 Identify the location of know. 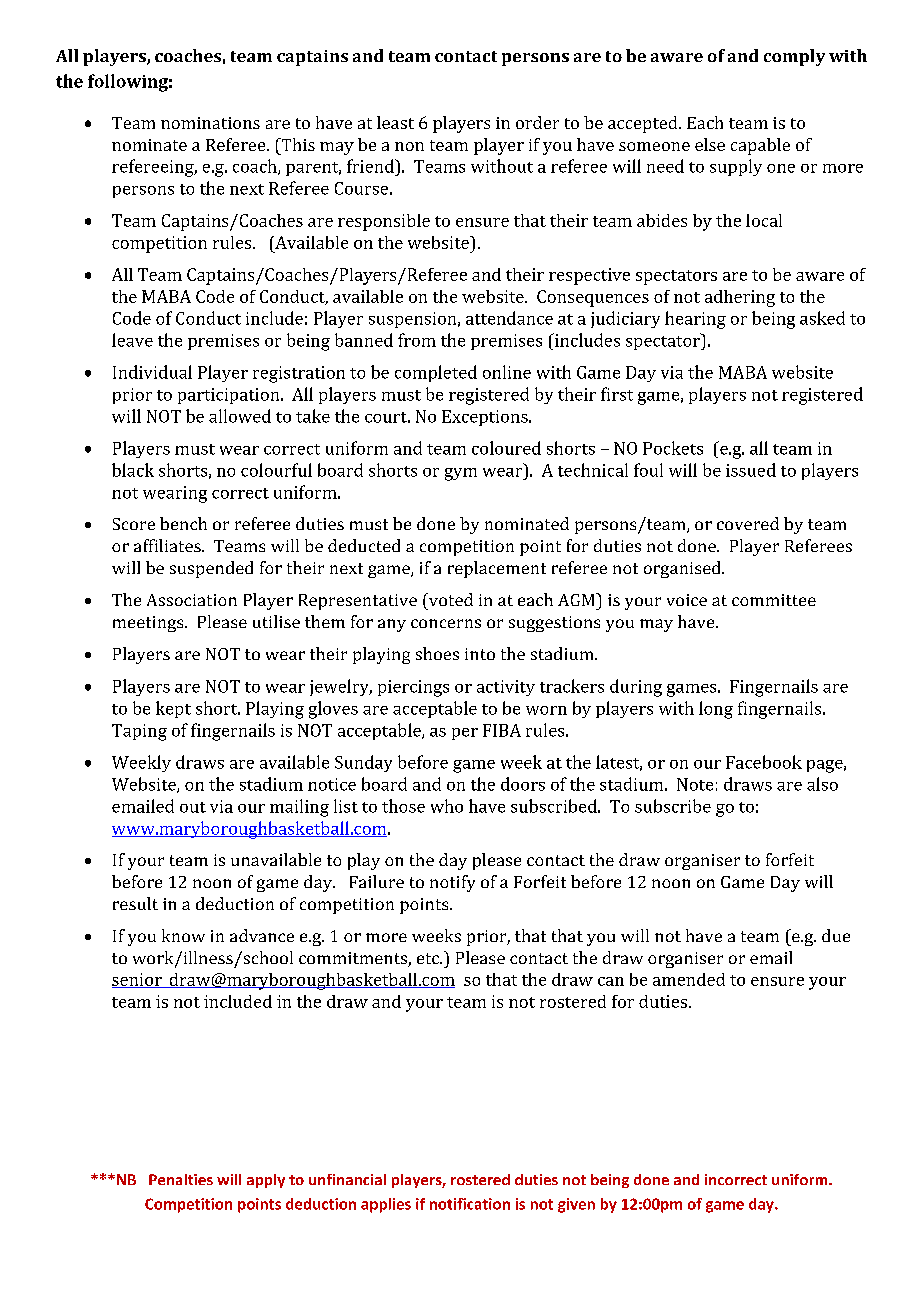
(183, 935).
